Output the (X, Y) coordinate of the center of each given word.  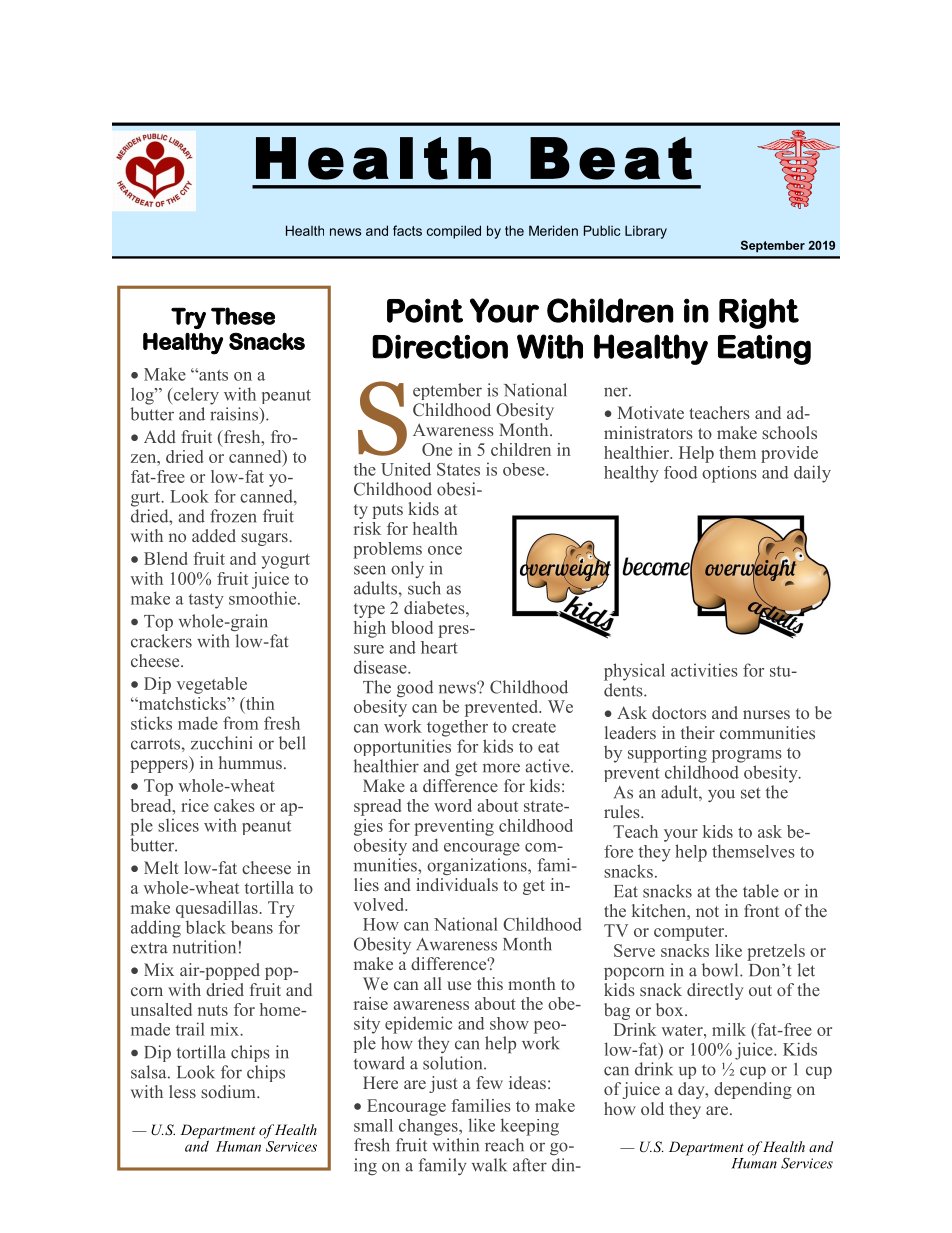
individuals (457, 884)
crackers (161, 641)
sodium (229, 1091)
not (707, 911)
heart (439, 647)
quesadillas (217, 909)
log (143, 396)
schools (789, 432)
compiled (454, 232)
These (243, 316)
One (437, 449)
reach (504, 1145)
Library (646, 232)
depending (753, 1090)
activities (704, 670)
